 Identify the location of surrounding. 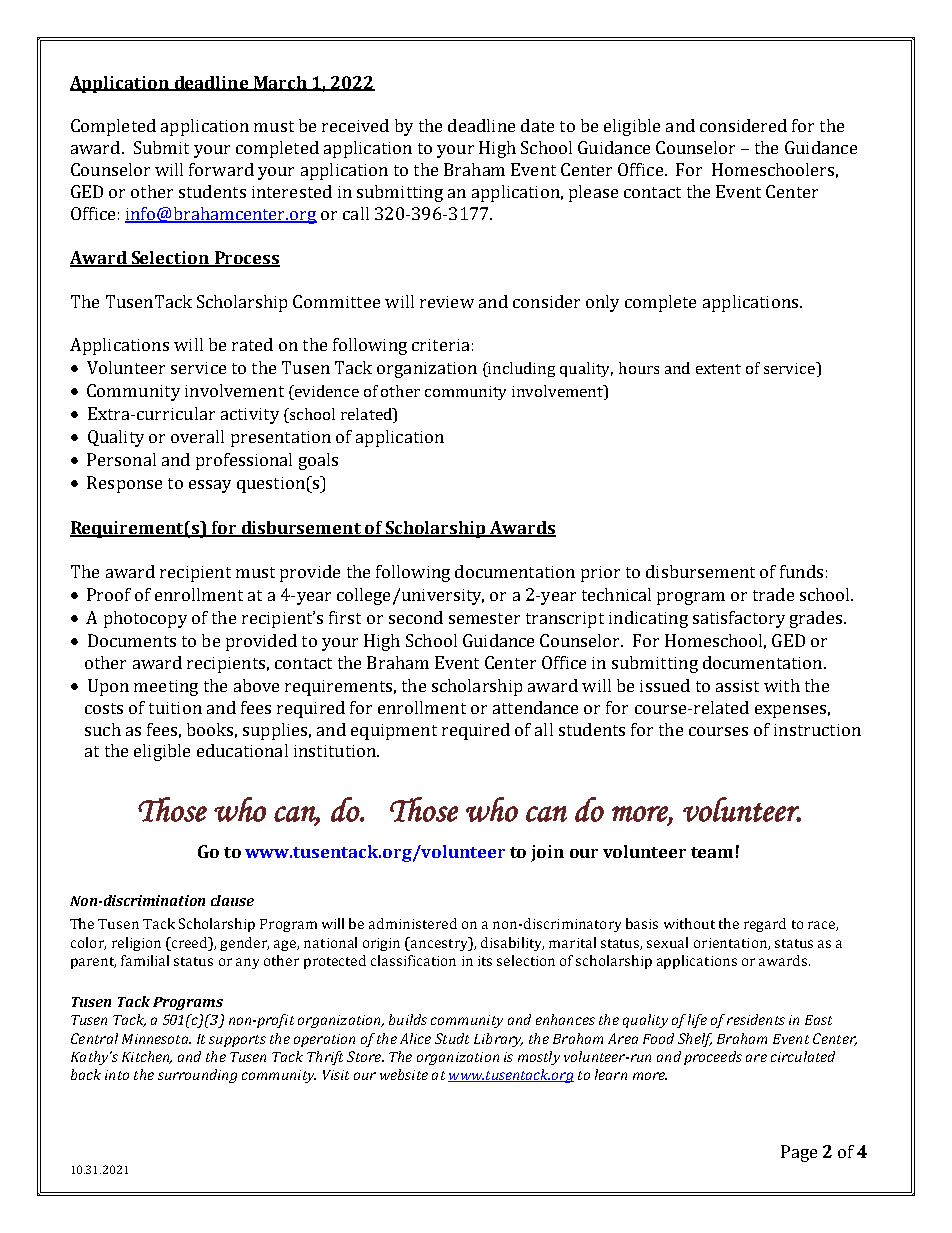
(197, 1076).
